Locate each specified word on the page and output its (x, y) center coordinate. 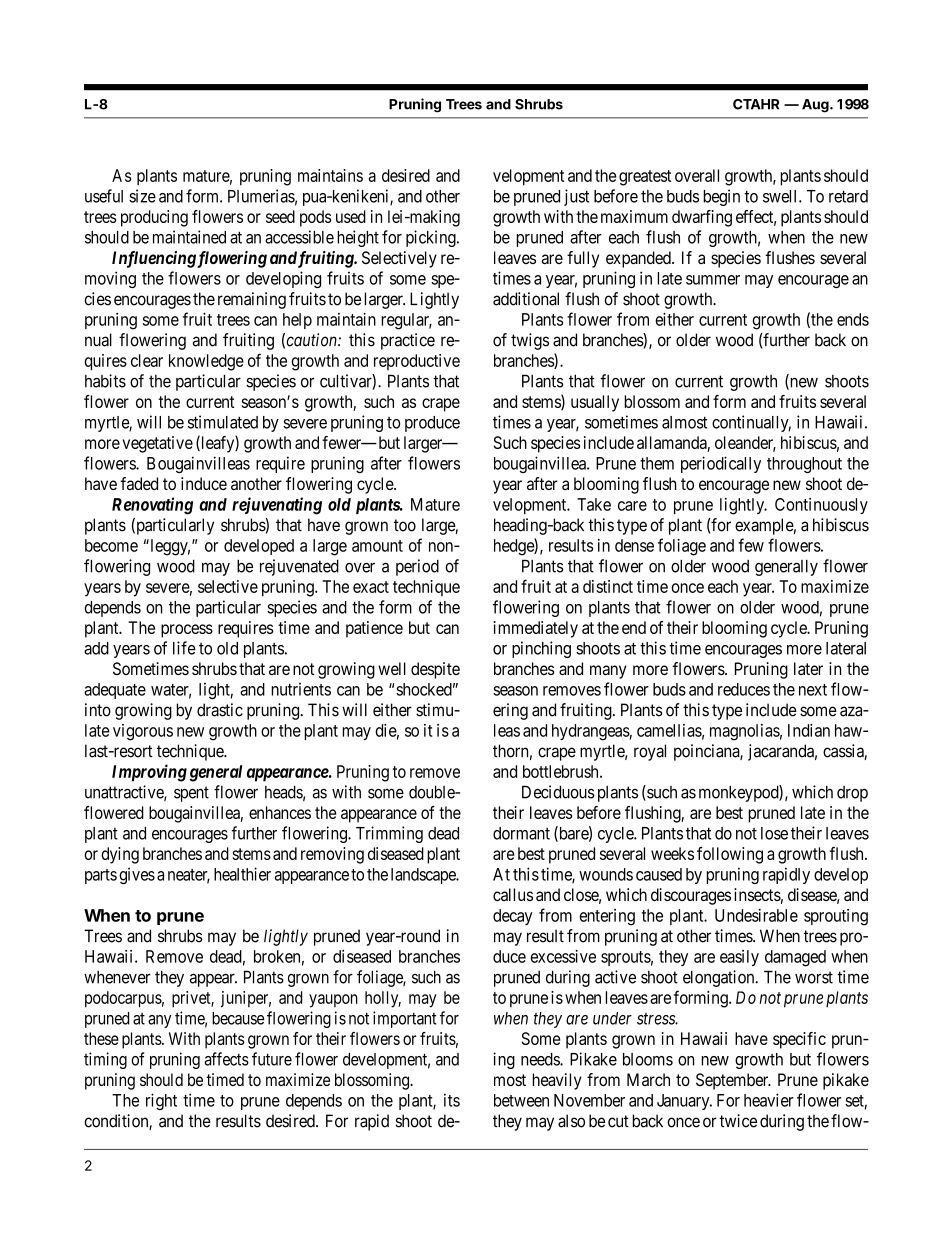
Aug (816, 106)
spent (191, 794)
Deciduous (558, 792)
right (161, 1101)
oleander (745, 444)
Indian (809, 730)
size (142, 196)
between (521, 1100)
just (576, 197)
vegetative (158, 444)
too (405, 525)
